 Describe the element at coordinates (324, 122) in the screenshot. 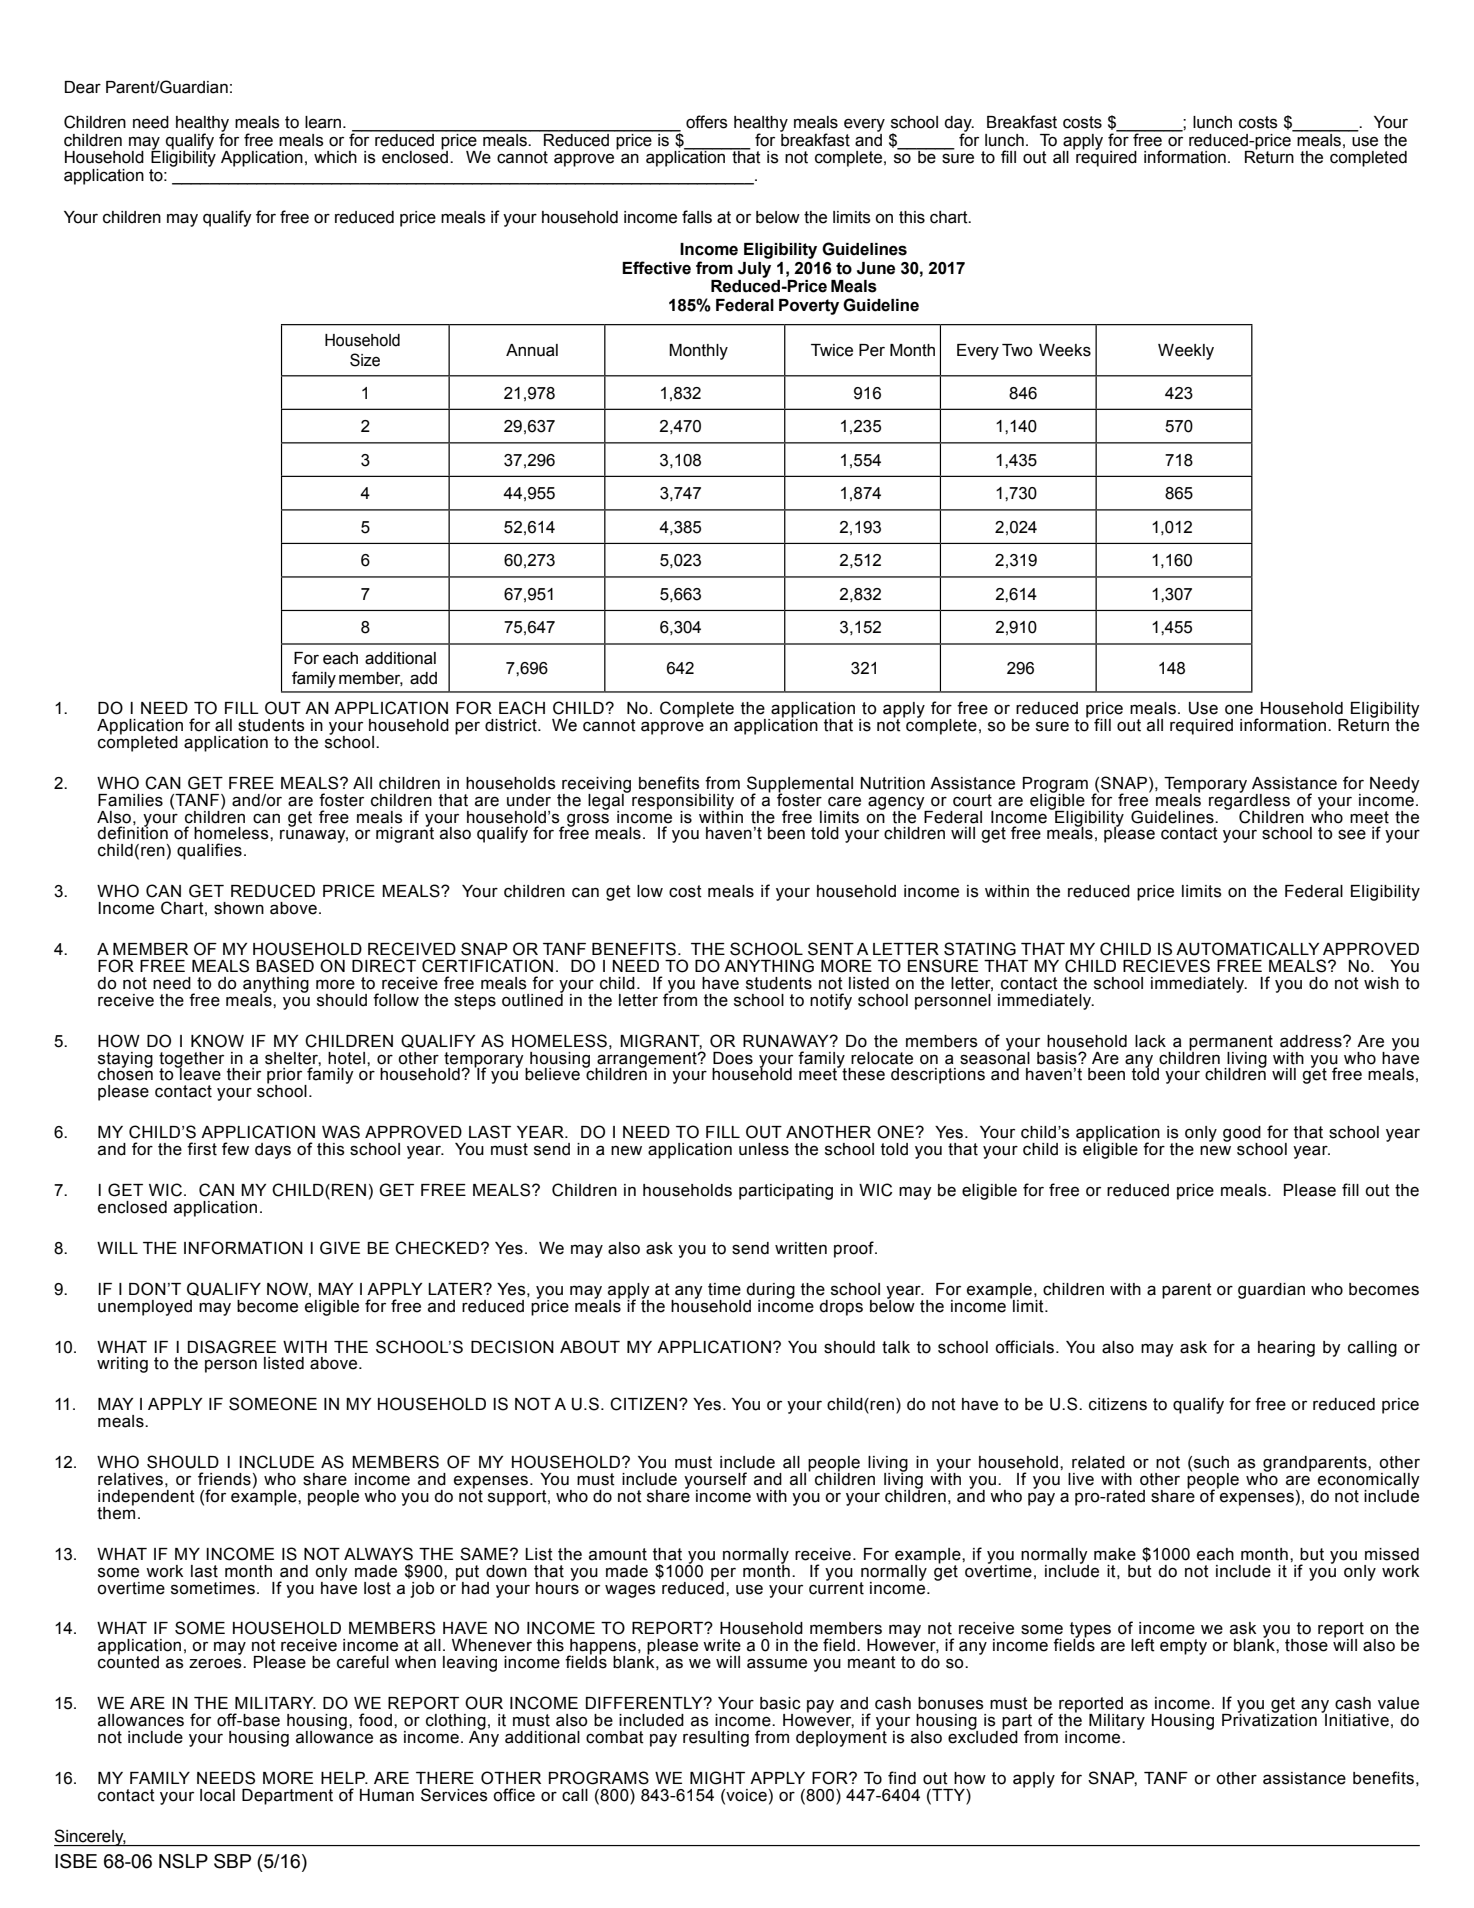

I see `learn` at that location.
